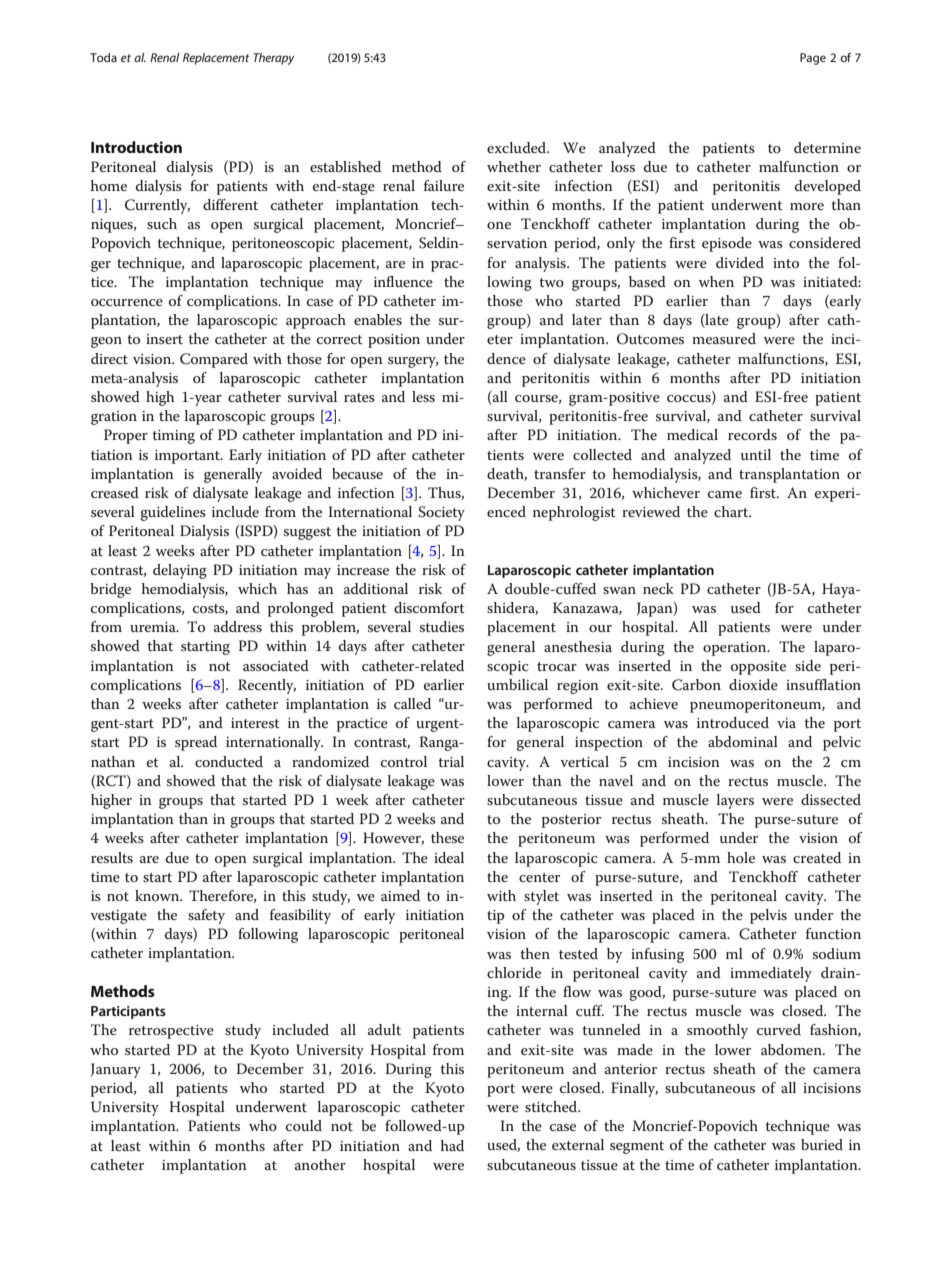  What do you see at coordinates (451, 761) in the image?
I see `trial` at bounding box center [451, 761].
